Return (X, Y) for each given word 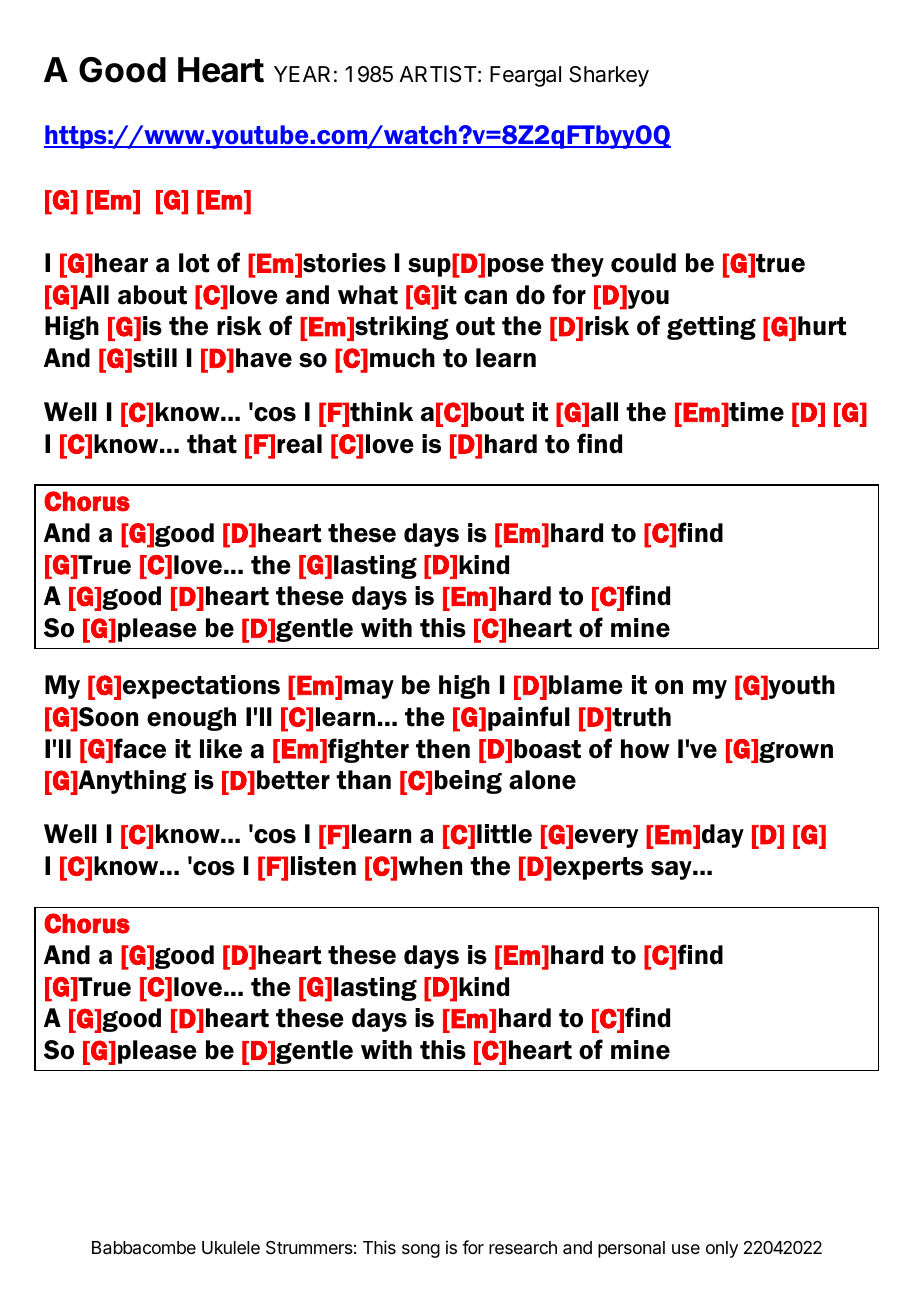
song (421, 1251)
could (643, 263)
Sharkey (609, 76)
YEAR (302, 74)
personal (631, 1249)
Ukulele (231, 1247)
